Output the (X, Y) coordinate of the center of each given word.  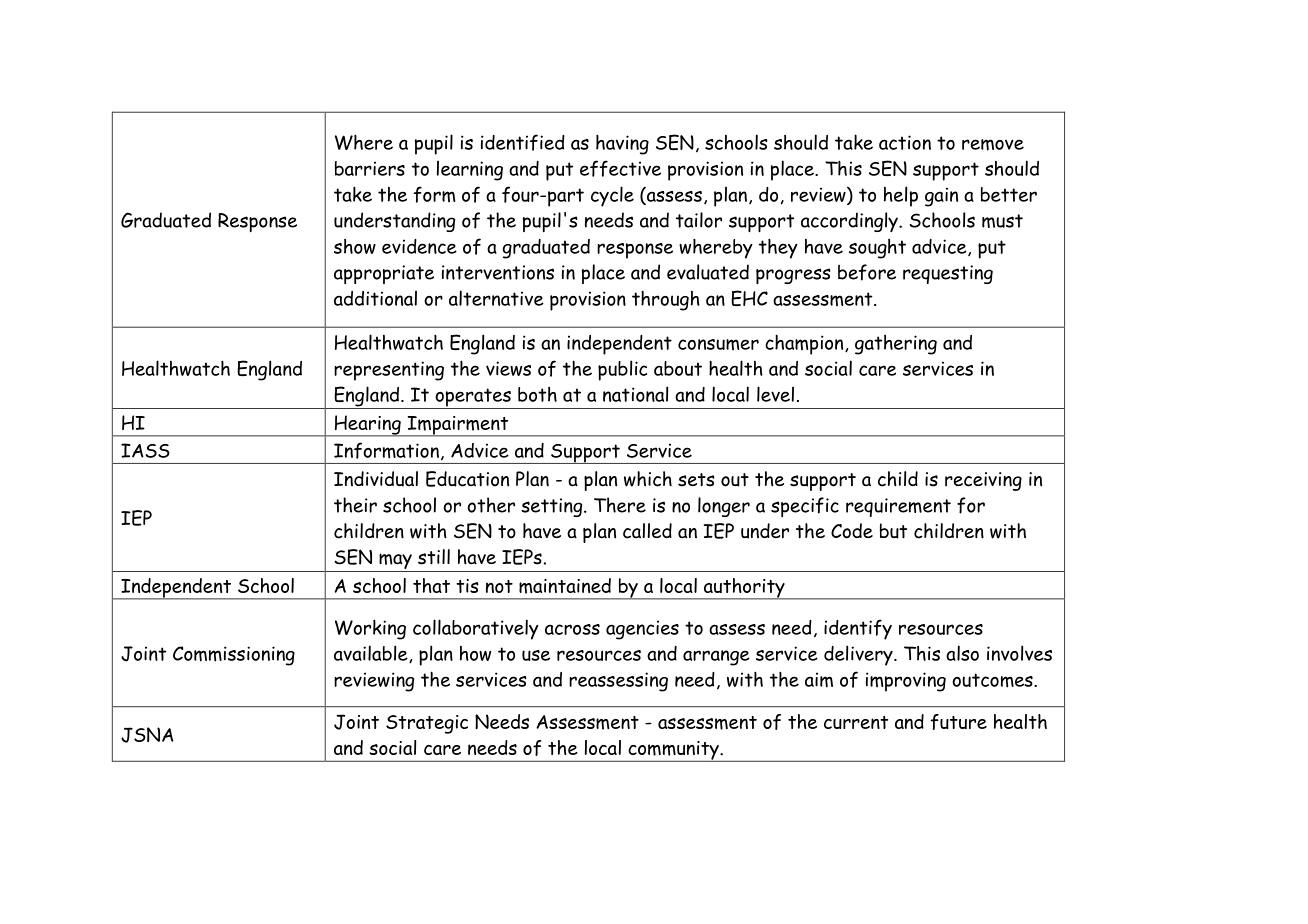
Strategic (427, 724)
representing (389, 371)
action (905, 142)
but (893, 531)
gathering (896, 345)
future (958, 722)
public (622, 370)
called (647, 531)
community (673, 751)
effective (620, 168)
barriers (370, 168)
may (395, 561)
